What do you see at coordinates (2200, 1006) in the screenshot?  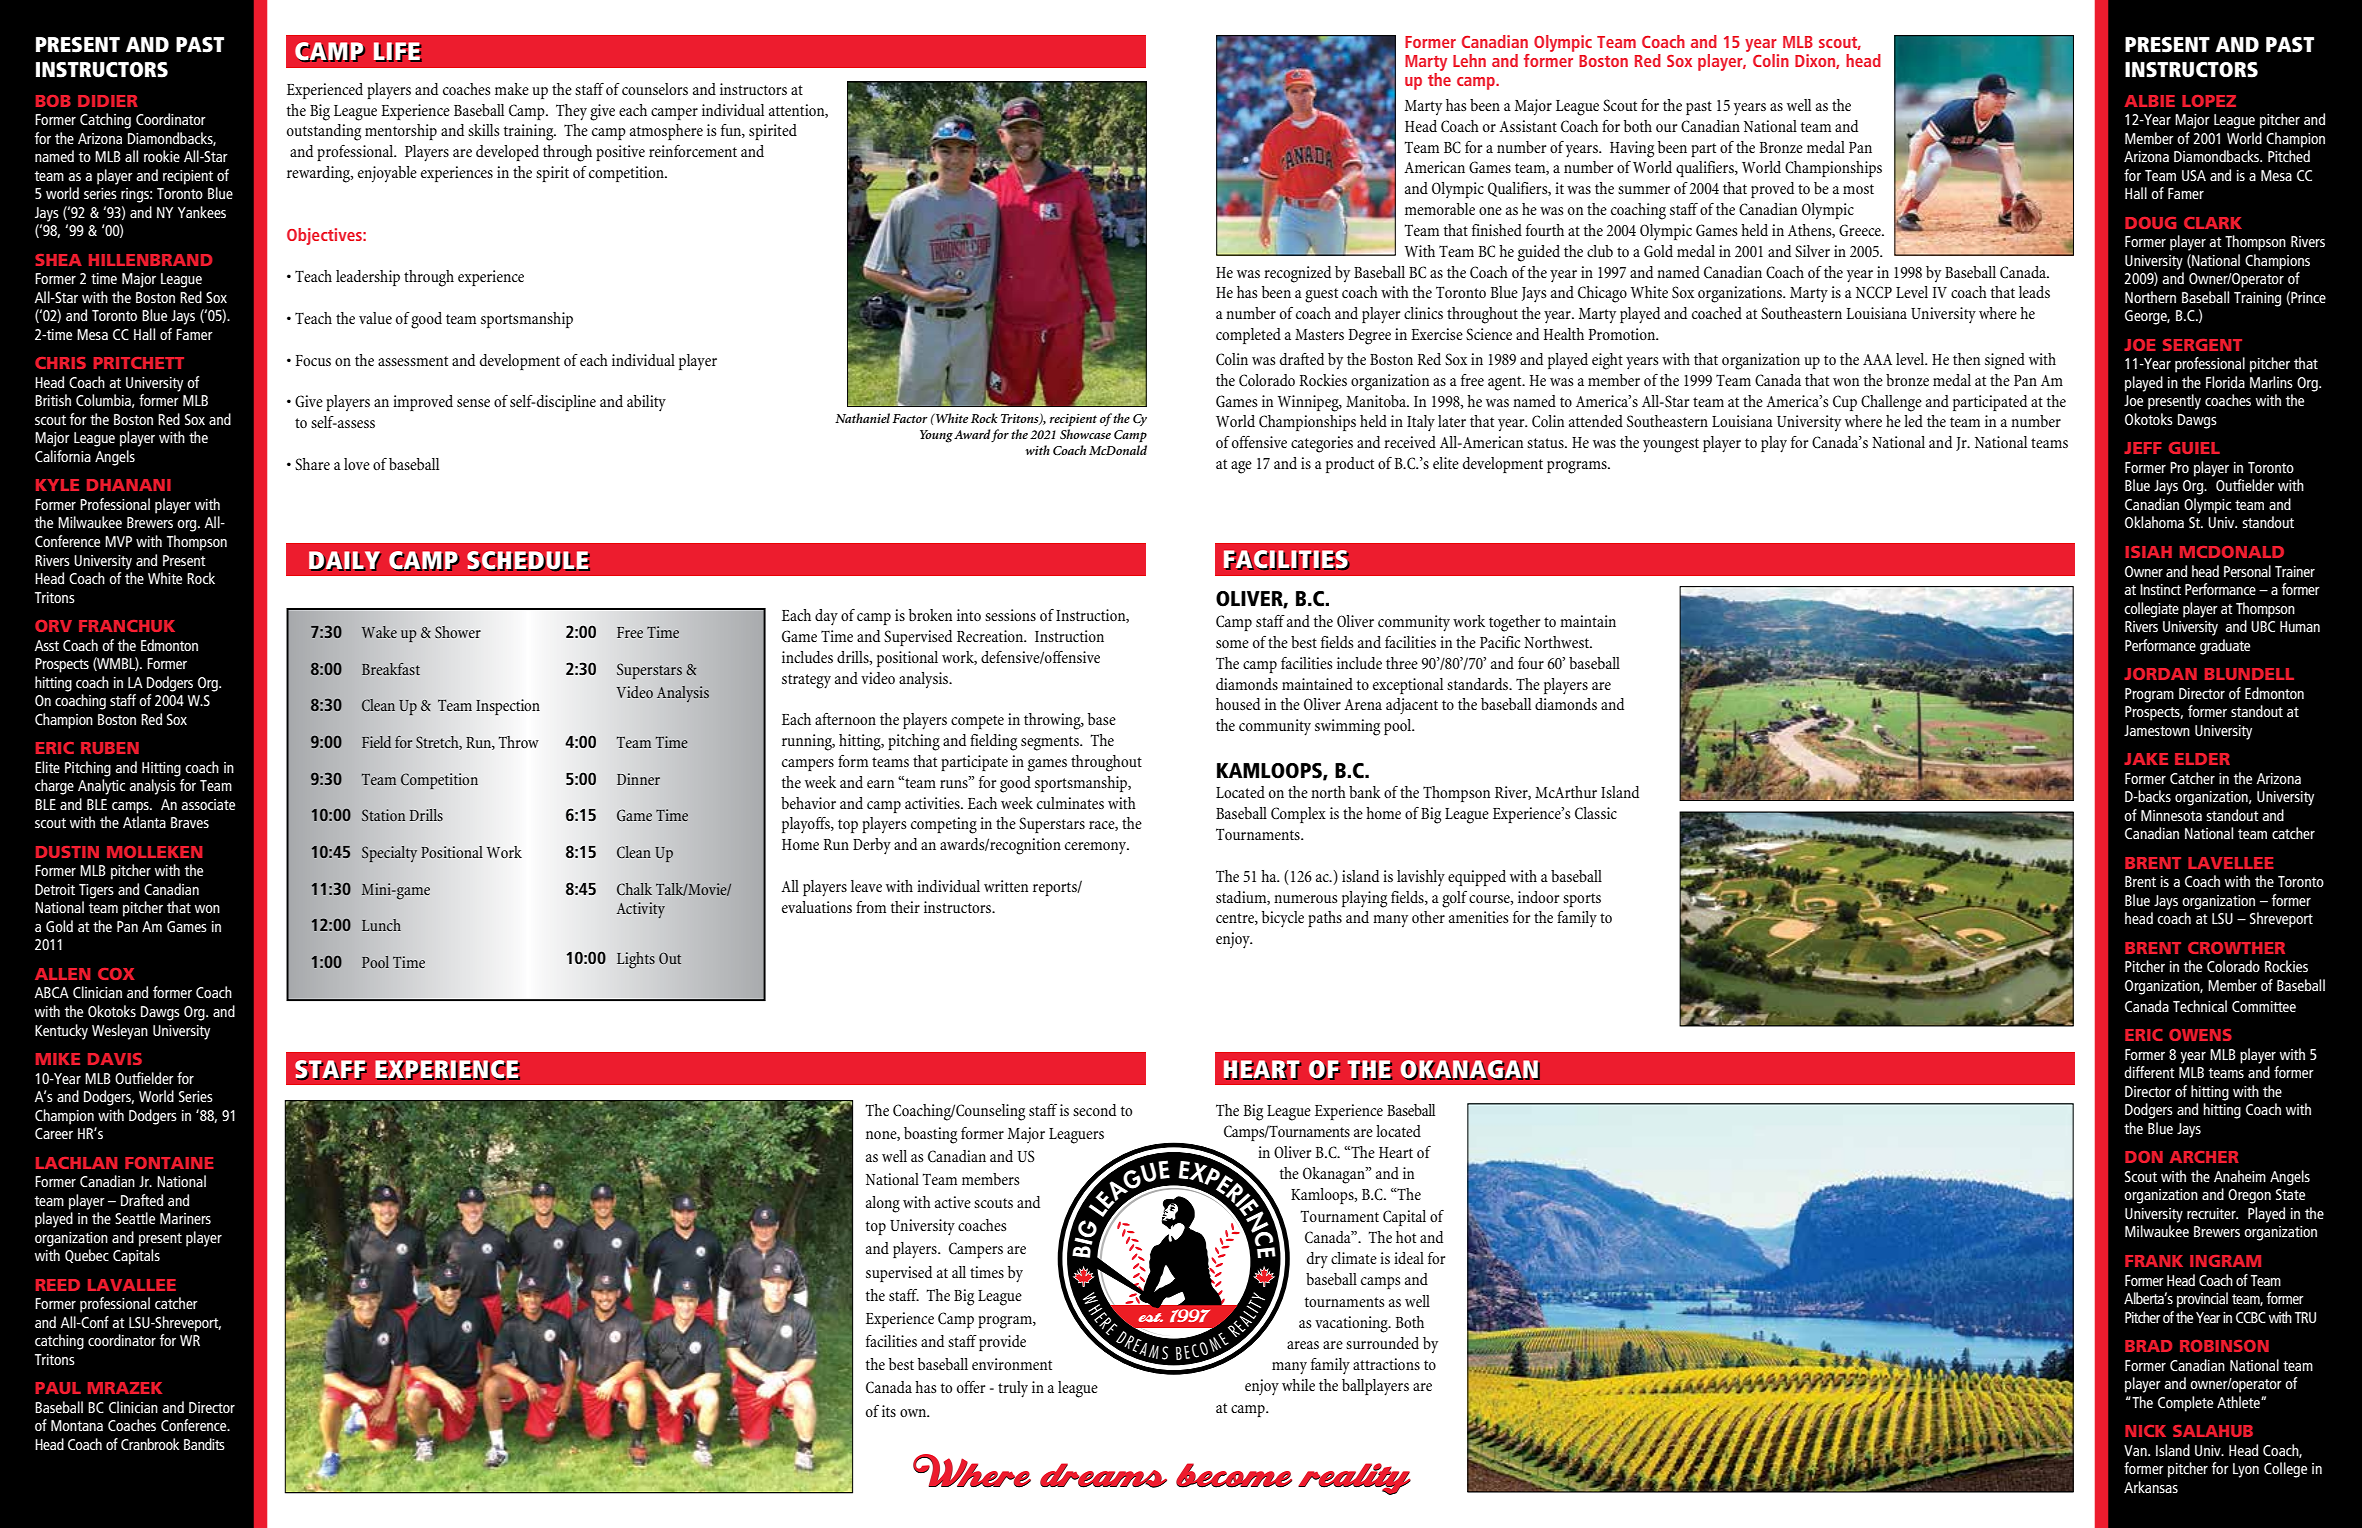 I see `Technical` at bounding box center [2200, 1006].
